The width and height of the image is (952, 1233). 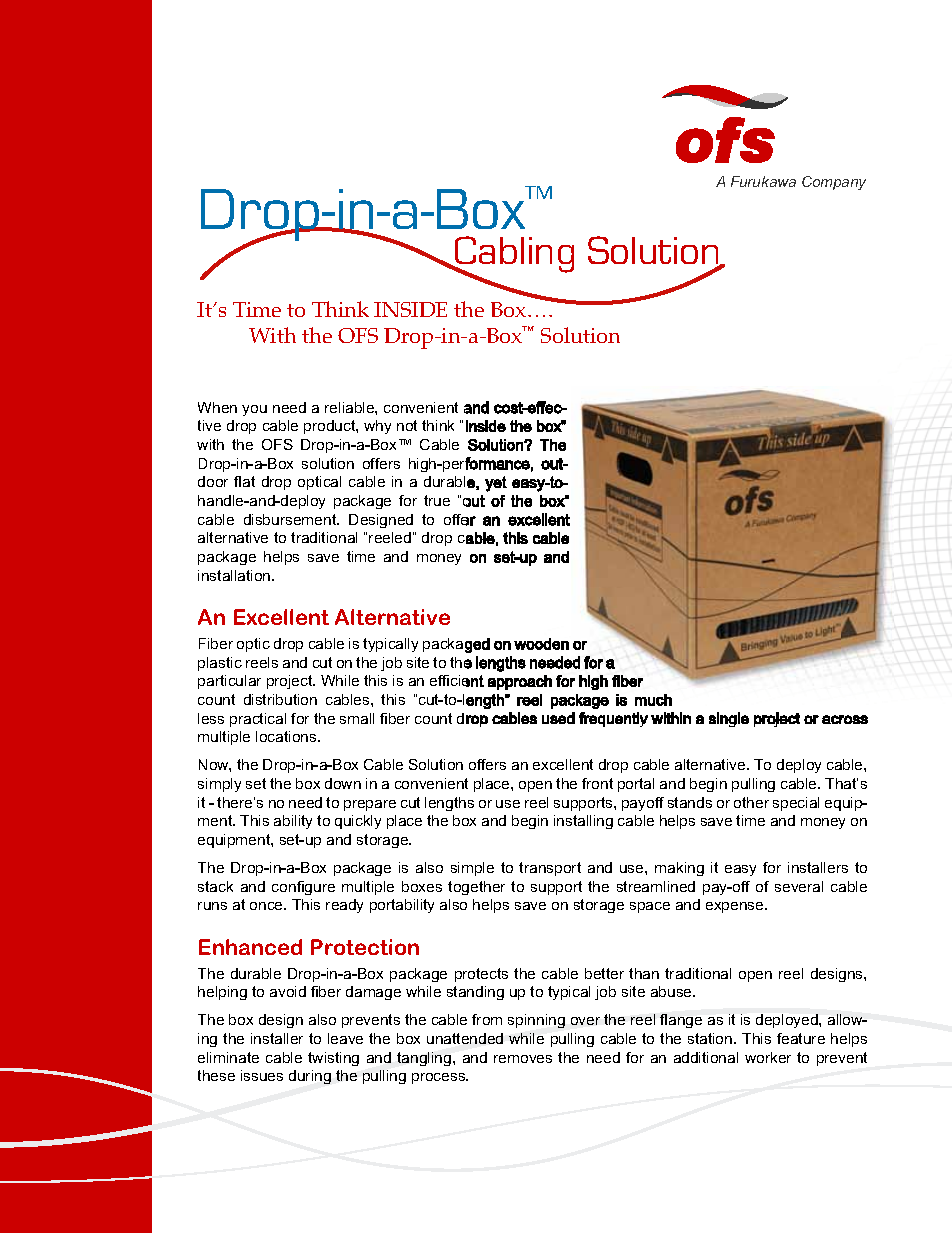 What do you see at coordinates (407, 425) in the image?
I see `not` at bounding box center [407, 425].
